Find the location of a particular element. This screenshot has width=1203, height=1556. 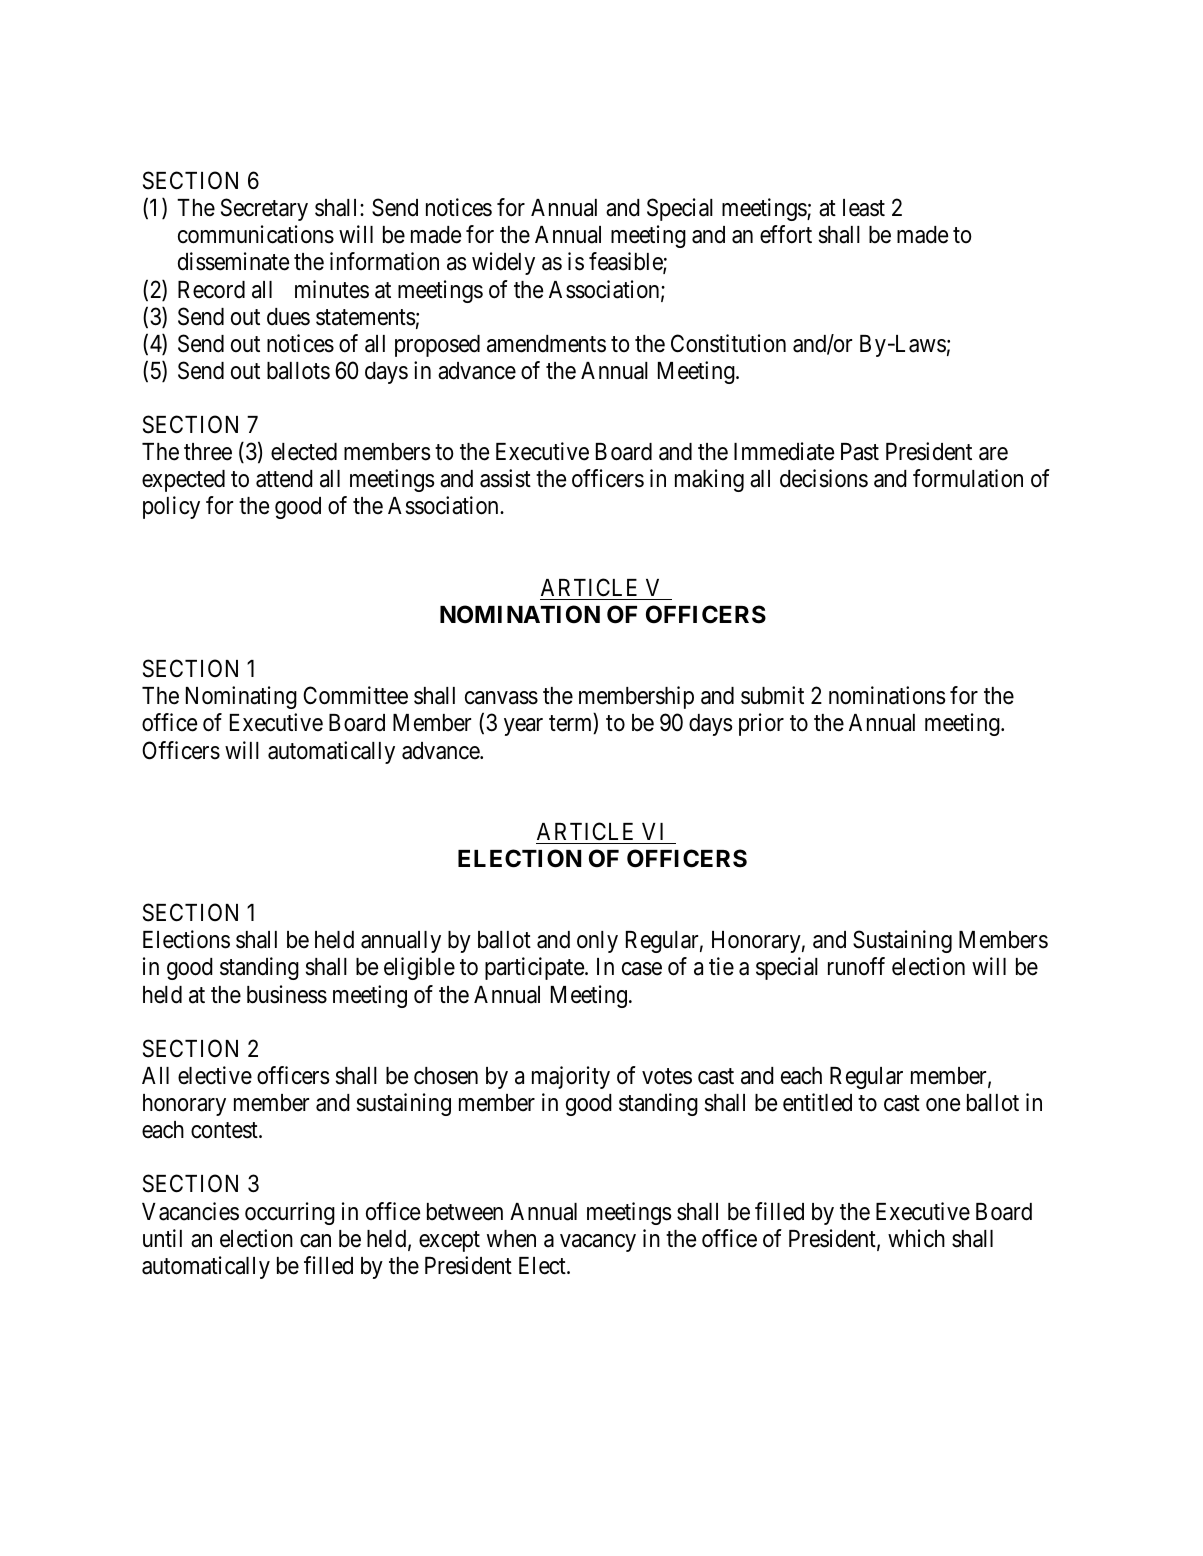

decisions is located at coordinates (824, 478).
